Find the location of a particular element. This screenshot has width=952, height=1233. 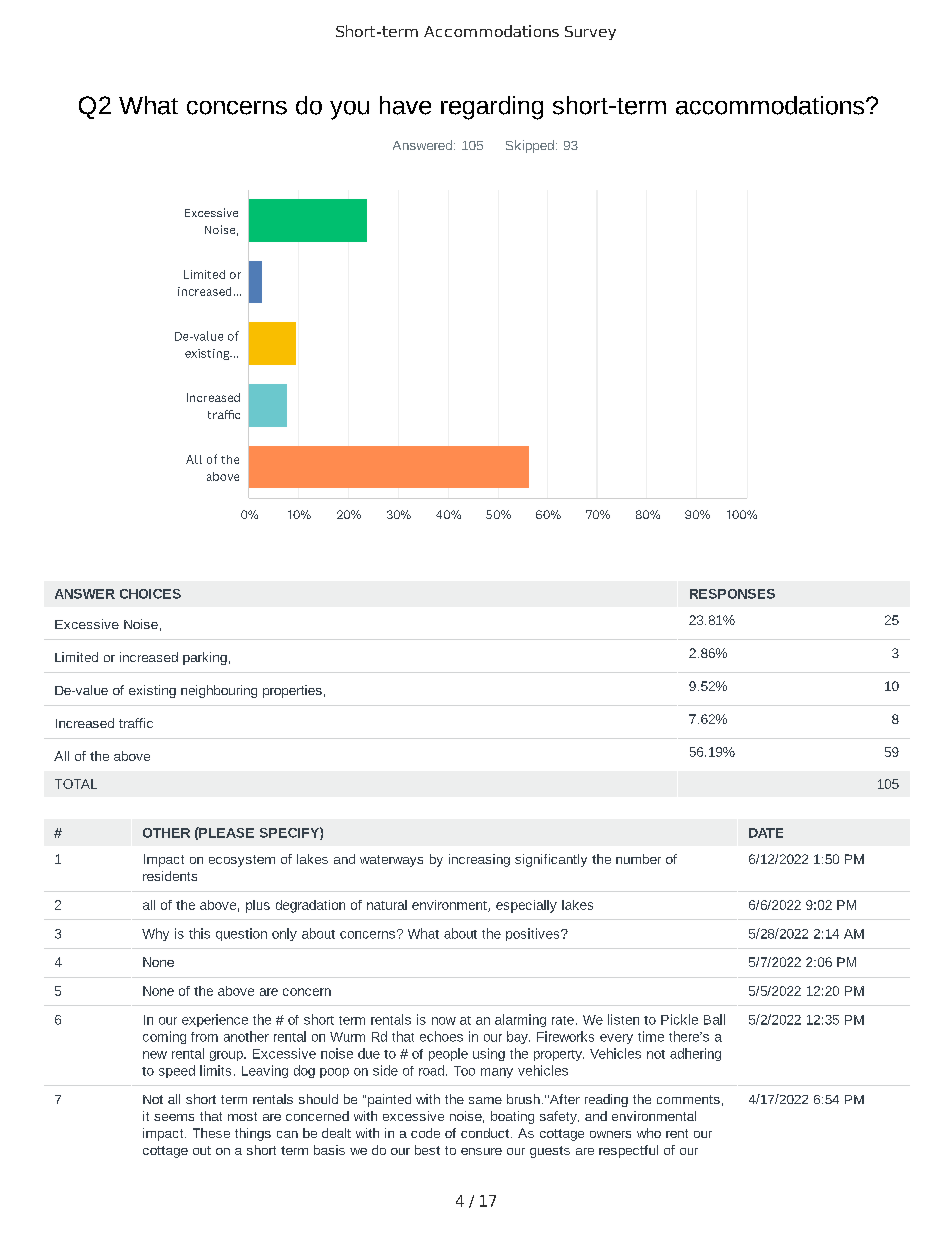

comments is located at coordinates (688, 1099).
